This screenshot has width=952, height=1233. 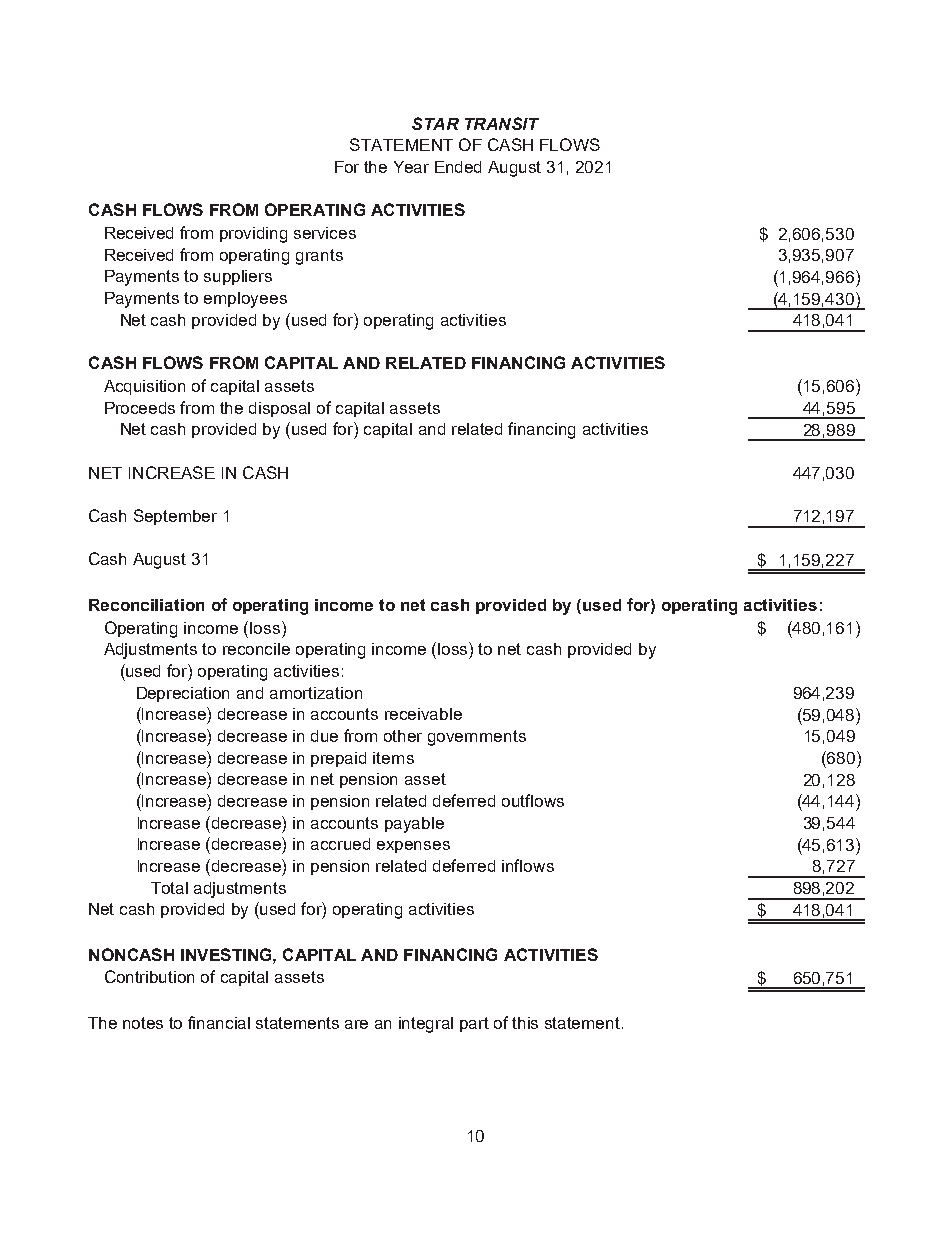 I want to click on Proceeds, so click(x=140, y=408).
